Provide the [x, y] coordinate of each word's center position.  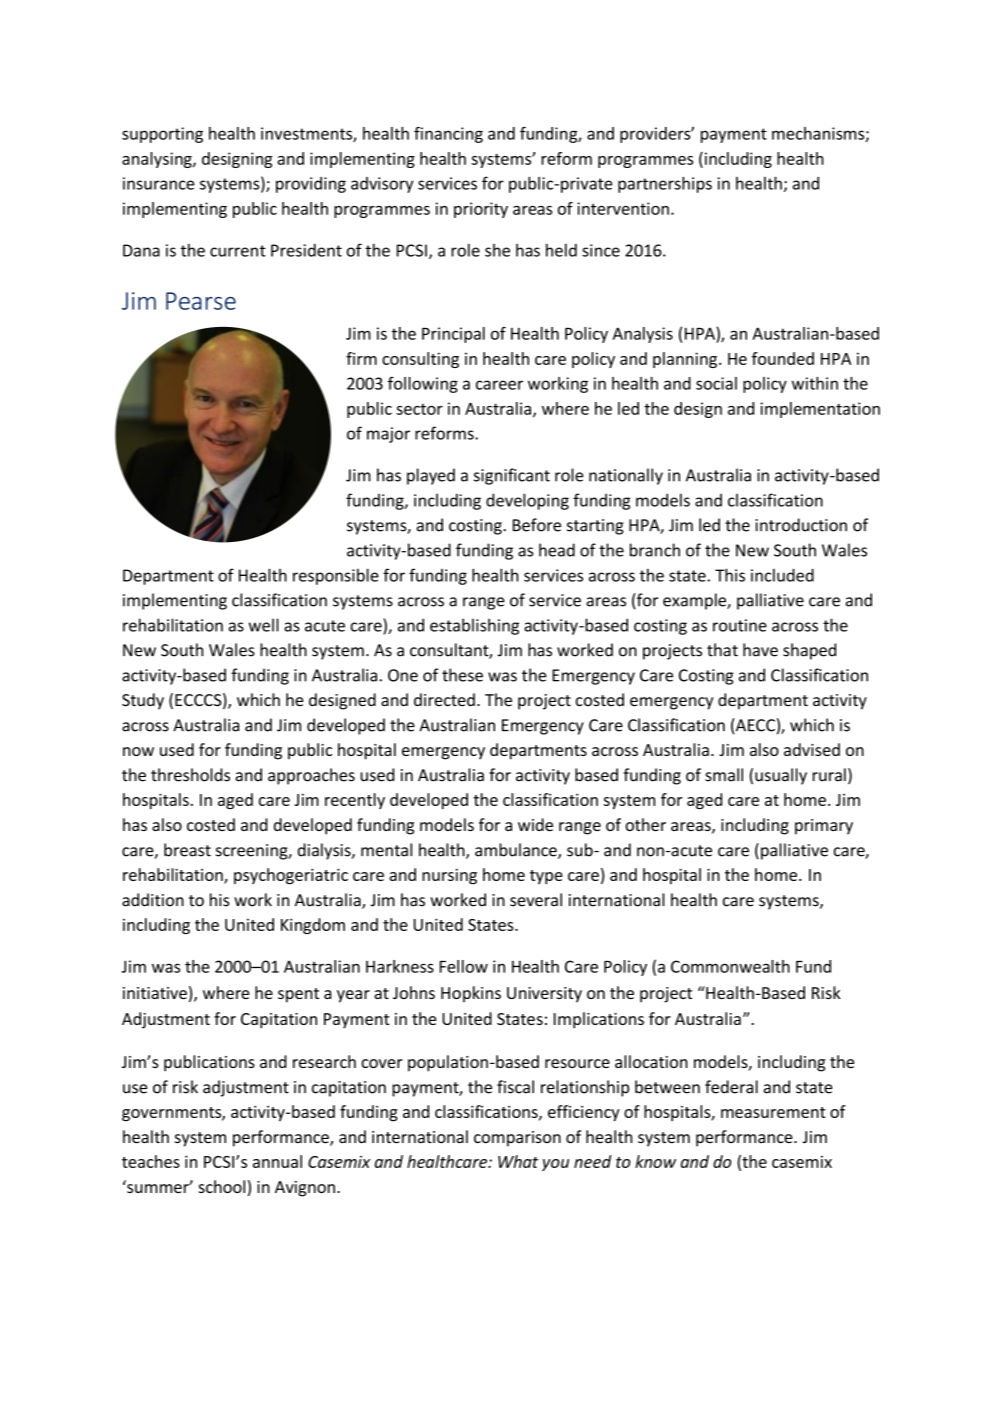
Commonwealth [730, 966]
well [264, 625]
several [536, 900]
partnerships [665, 184]
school [221, 1186]
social [716, 383]
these [462, 675]
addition [153, 900]
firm [361, 358]
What [518, 1161]
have [760, 650]
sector [419, 409]
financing [448, 135]
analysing [158, 160]
